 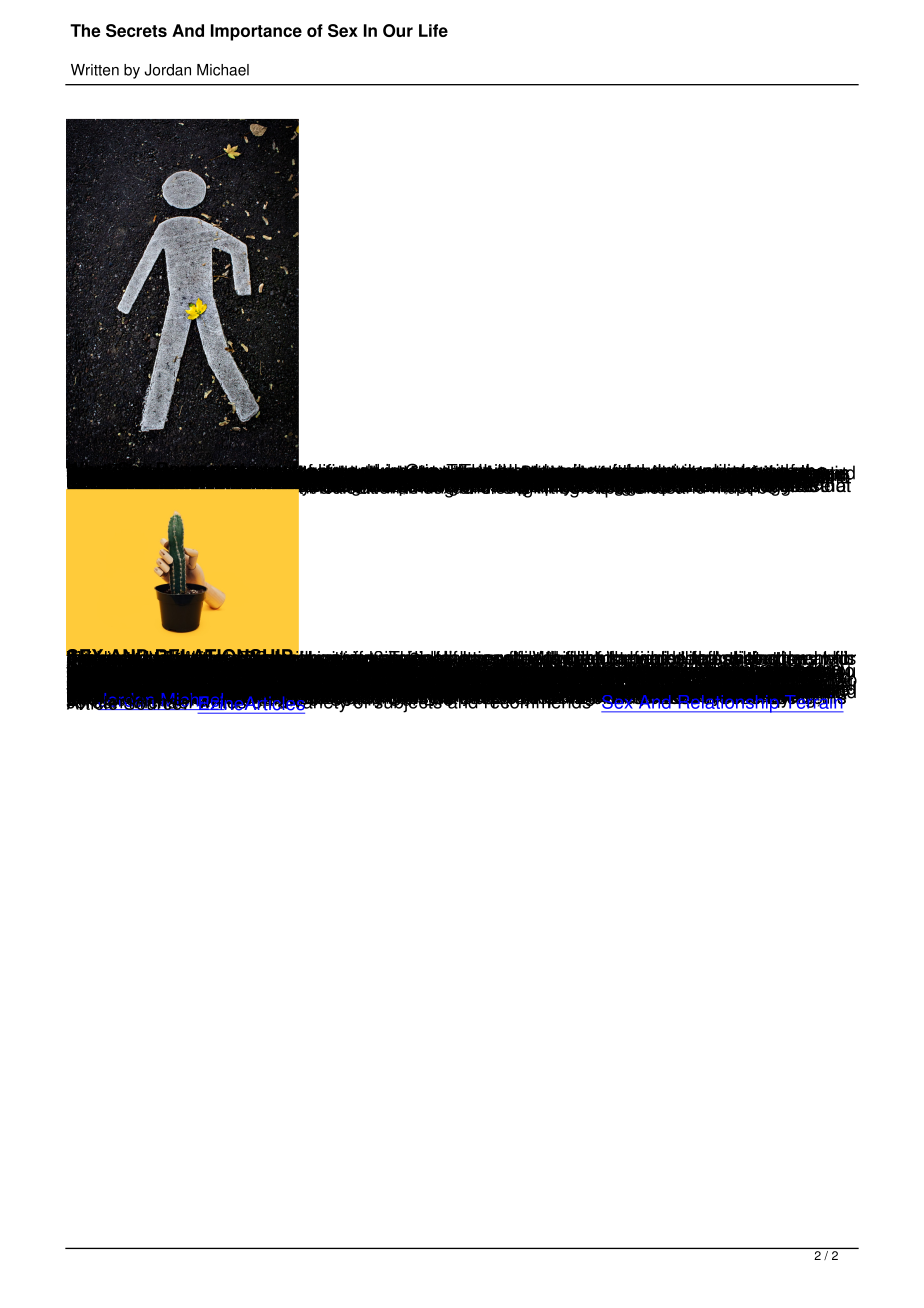 I want to click on quick, so click(x=604, y=675).
